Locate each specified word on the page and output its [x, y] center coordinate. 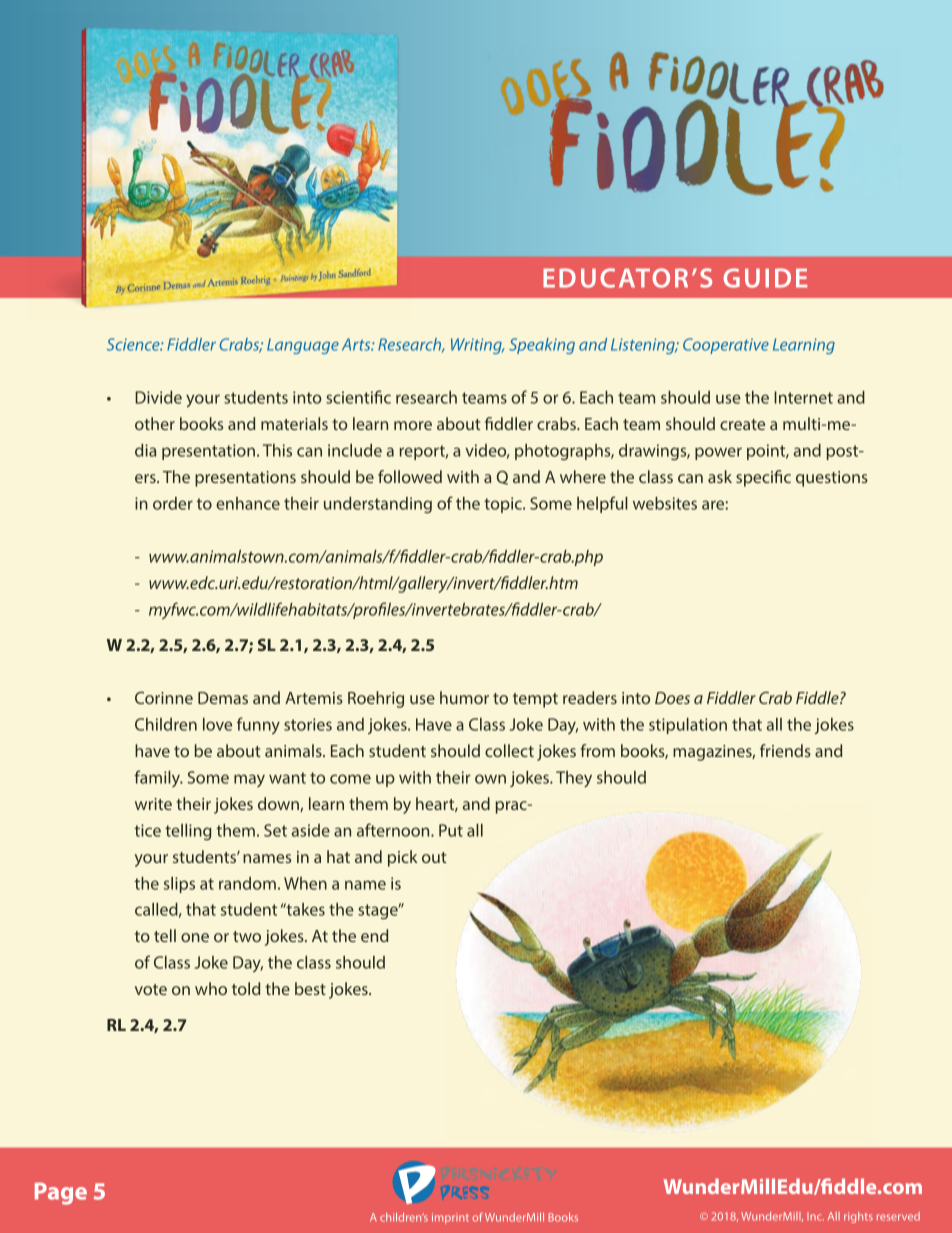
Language [303, 346]
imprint [450, 1218]
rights [858, 1217]
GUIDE [765, 278]
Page [61, 1194]
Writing [477, 346]
